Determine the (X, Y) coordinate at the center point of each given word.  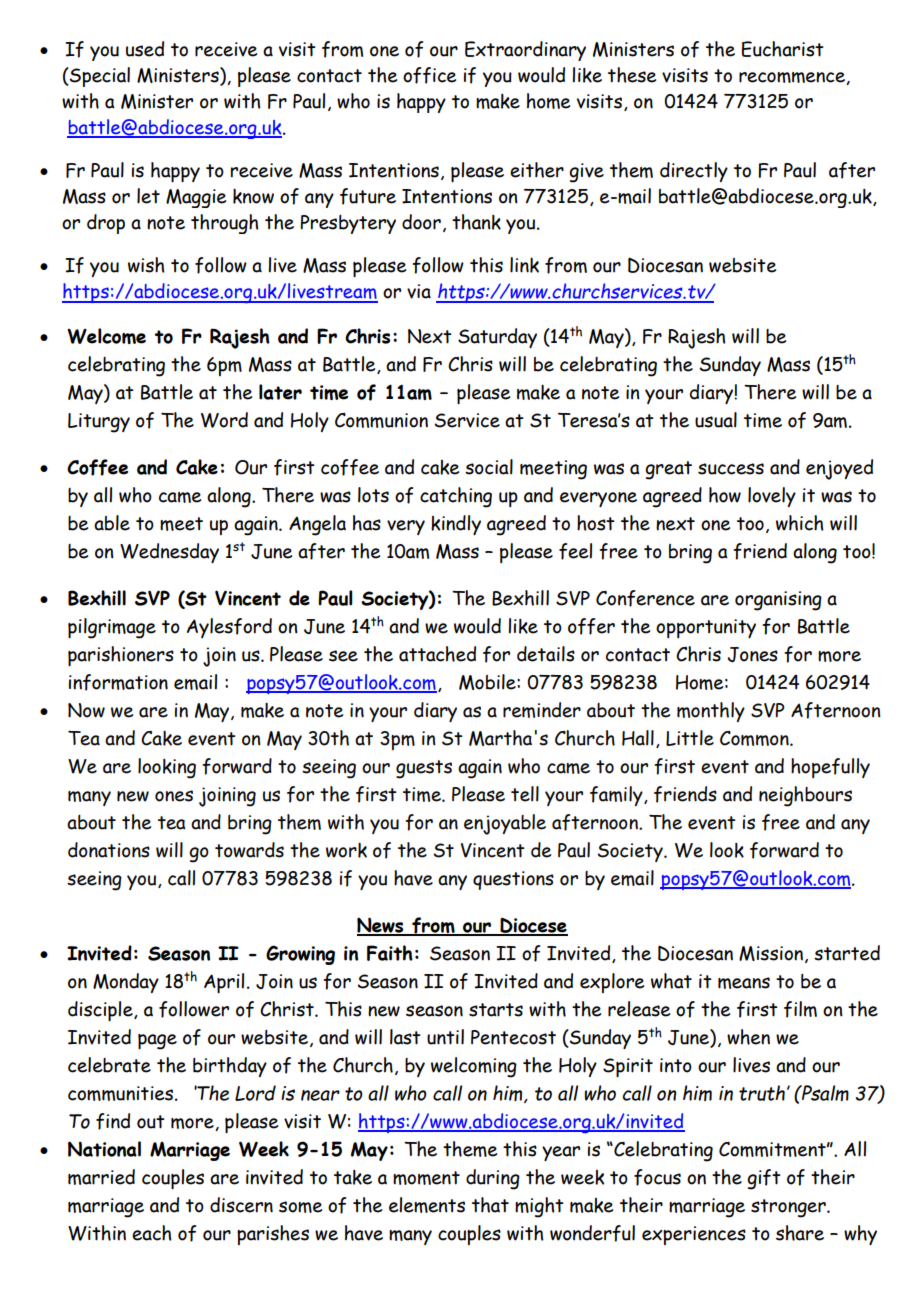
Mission (772, 954)
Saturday (497, 338)
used (145, 49)
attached (437, 654)
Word (224, 420)
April (224, 983)
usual (716, 420)
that (490, 1205)
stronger (789, 1208)
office (429, 75)
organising (778, 601)
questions (513, 880)
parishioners (121, 656)
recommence (793, 78)
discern (241, 1205)
